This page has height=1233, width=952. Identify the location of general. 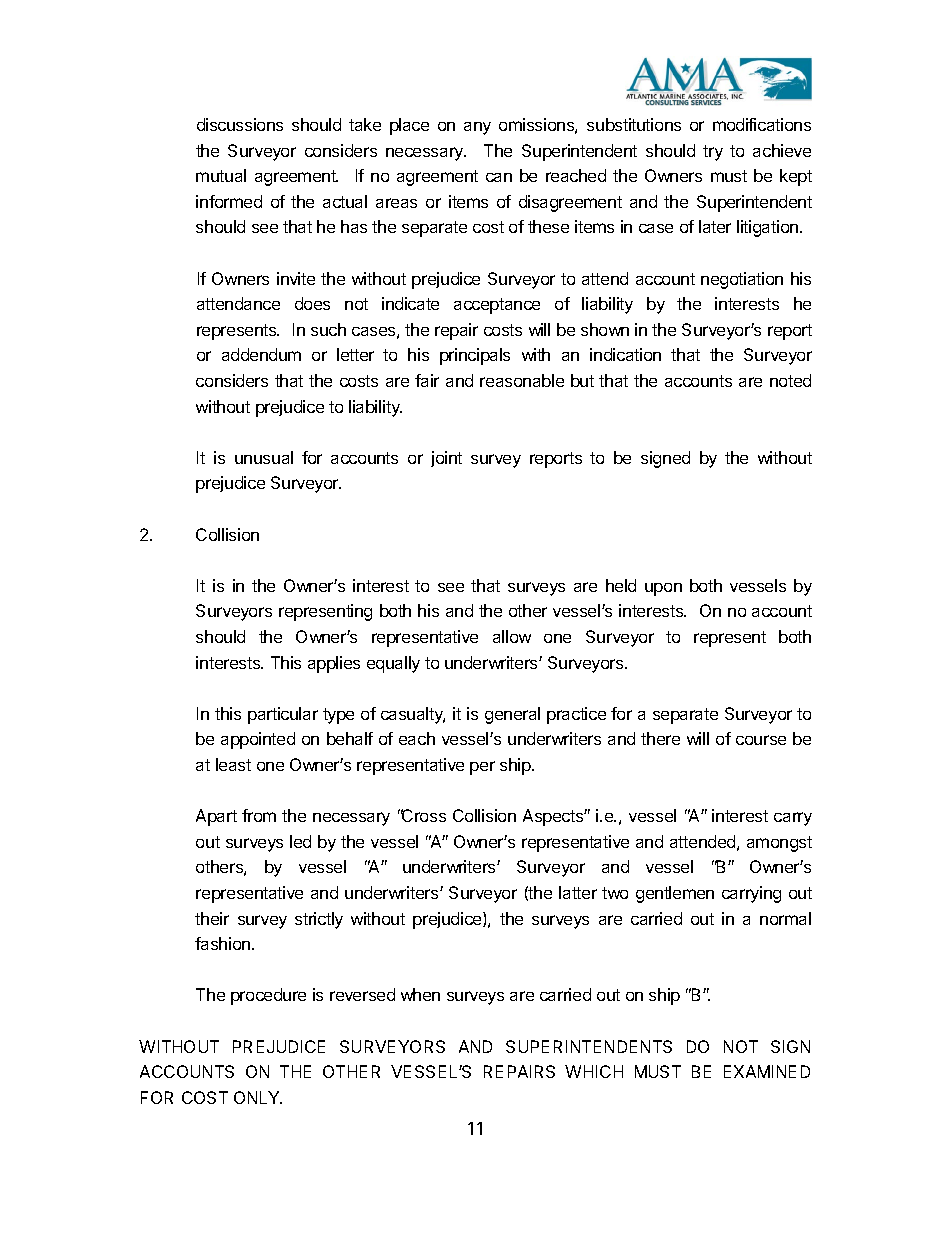
(512, 715).
